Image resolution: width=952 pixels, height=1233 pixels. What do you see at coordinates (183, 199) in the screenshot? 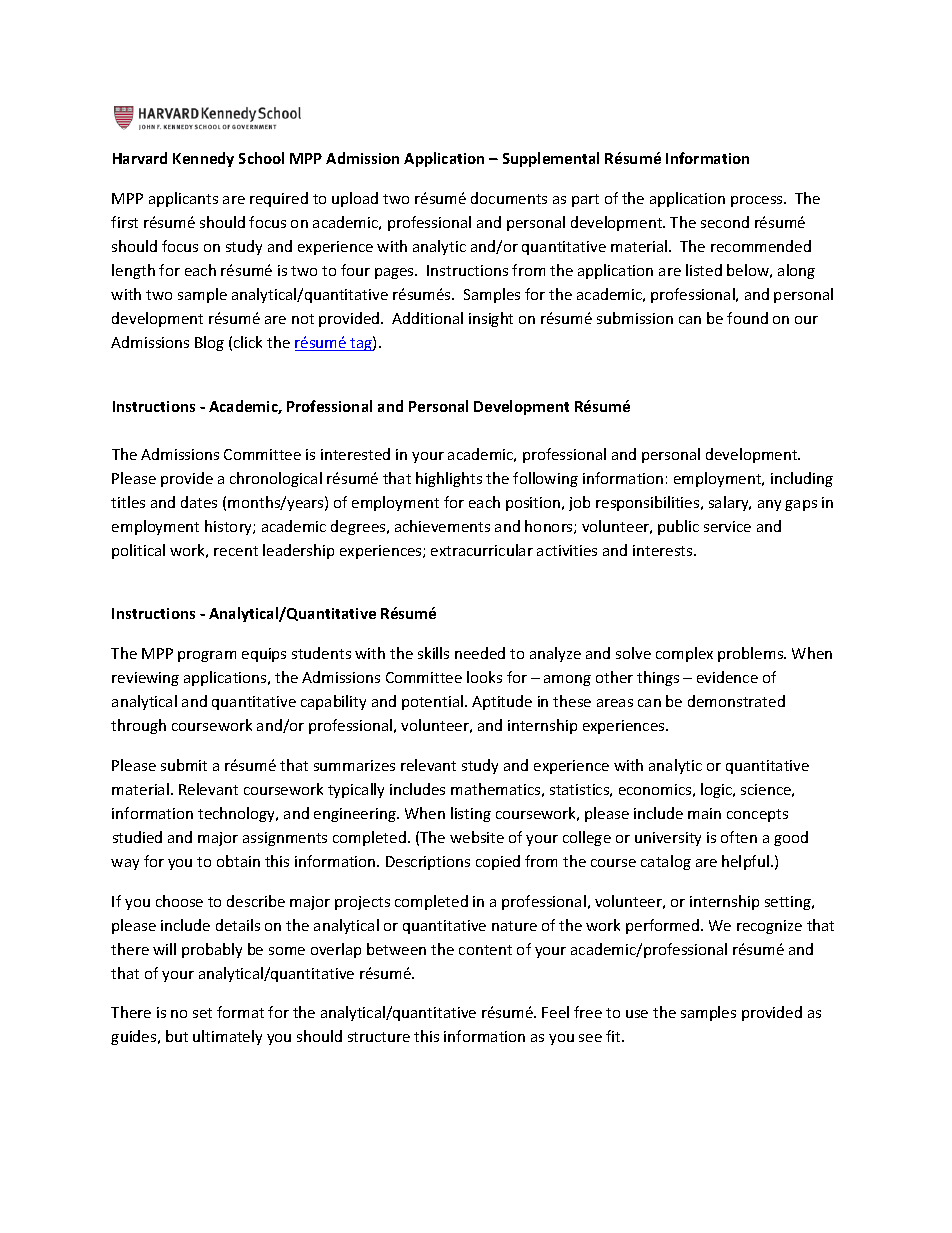
I see `applicants` at bounding box center [183, 199].
